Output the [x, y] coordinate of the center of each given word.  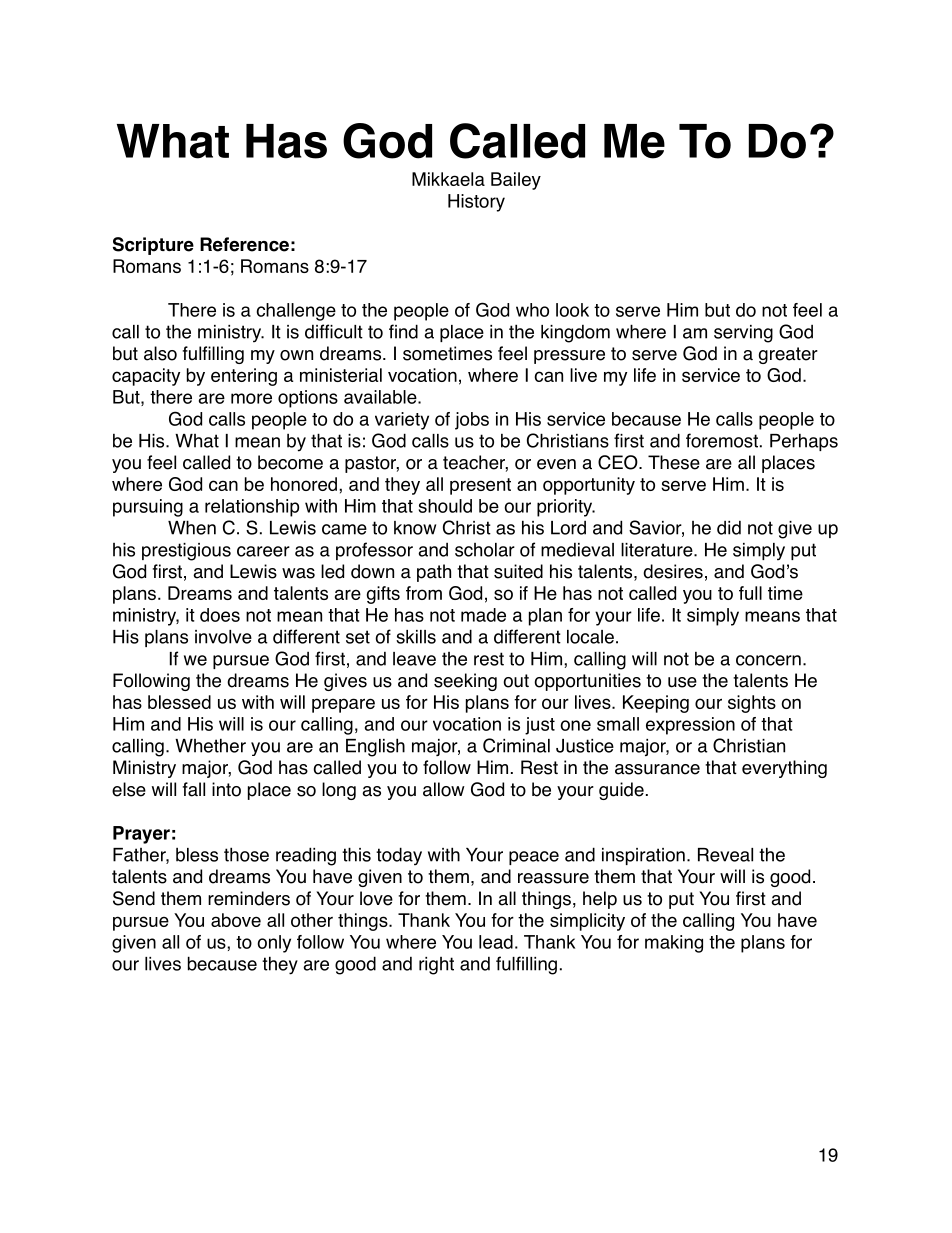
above [236, 920]
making [674, 944]
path [434, 573]
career [263, 551]
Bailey [516, 181]
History [476, 203]
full [750, 593]
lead [496, 942]
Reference [244, 244]
